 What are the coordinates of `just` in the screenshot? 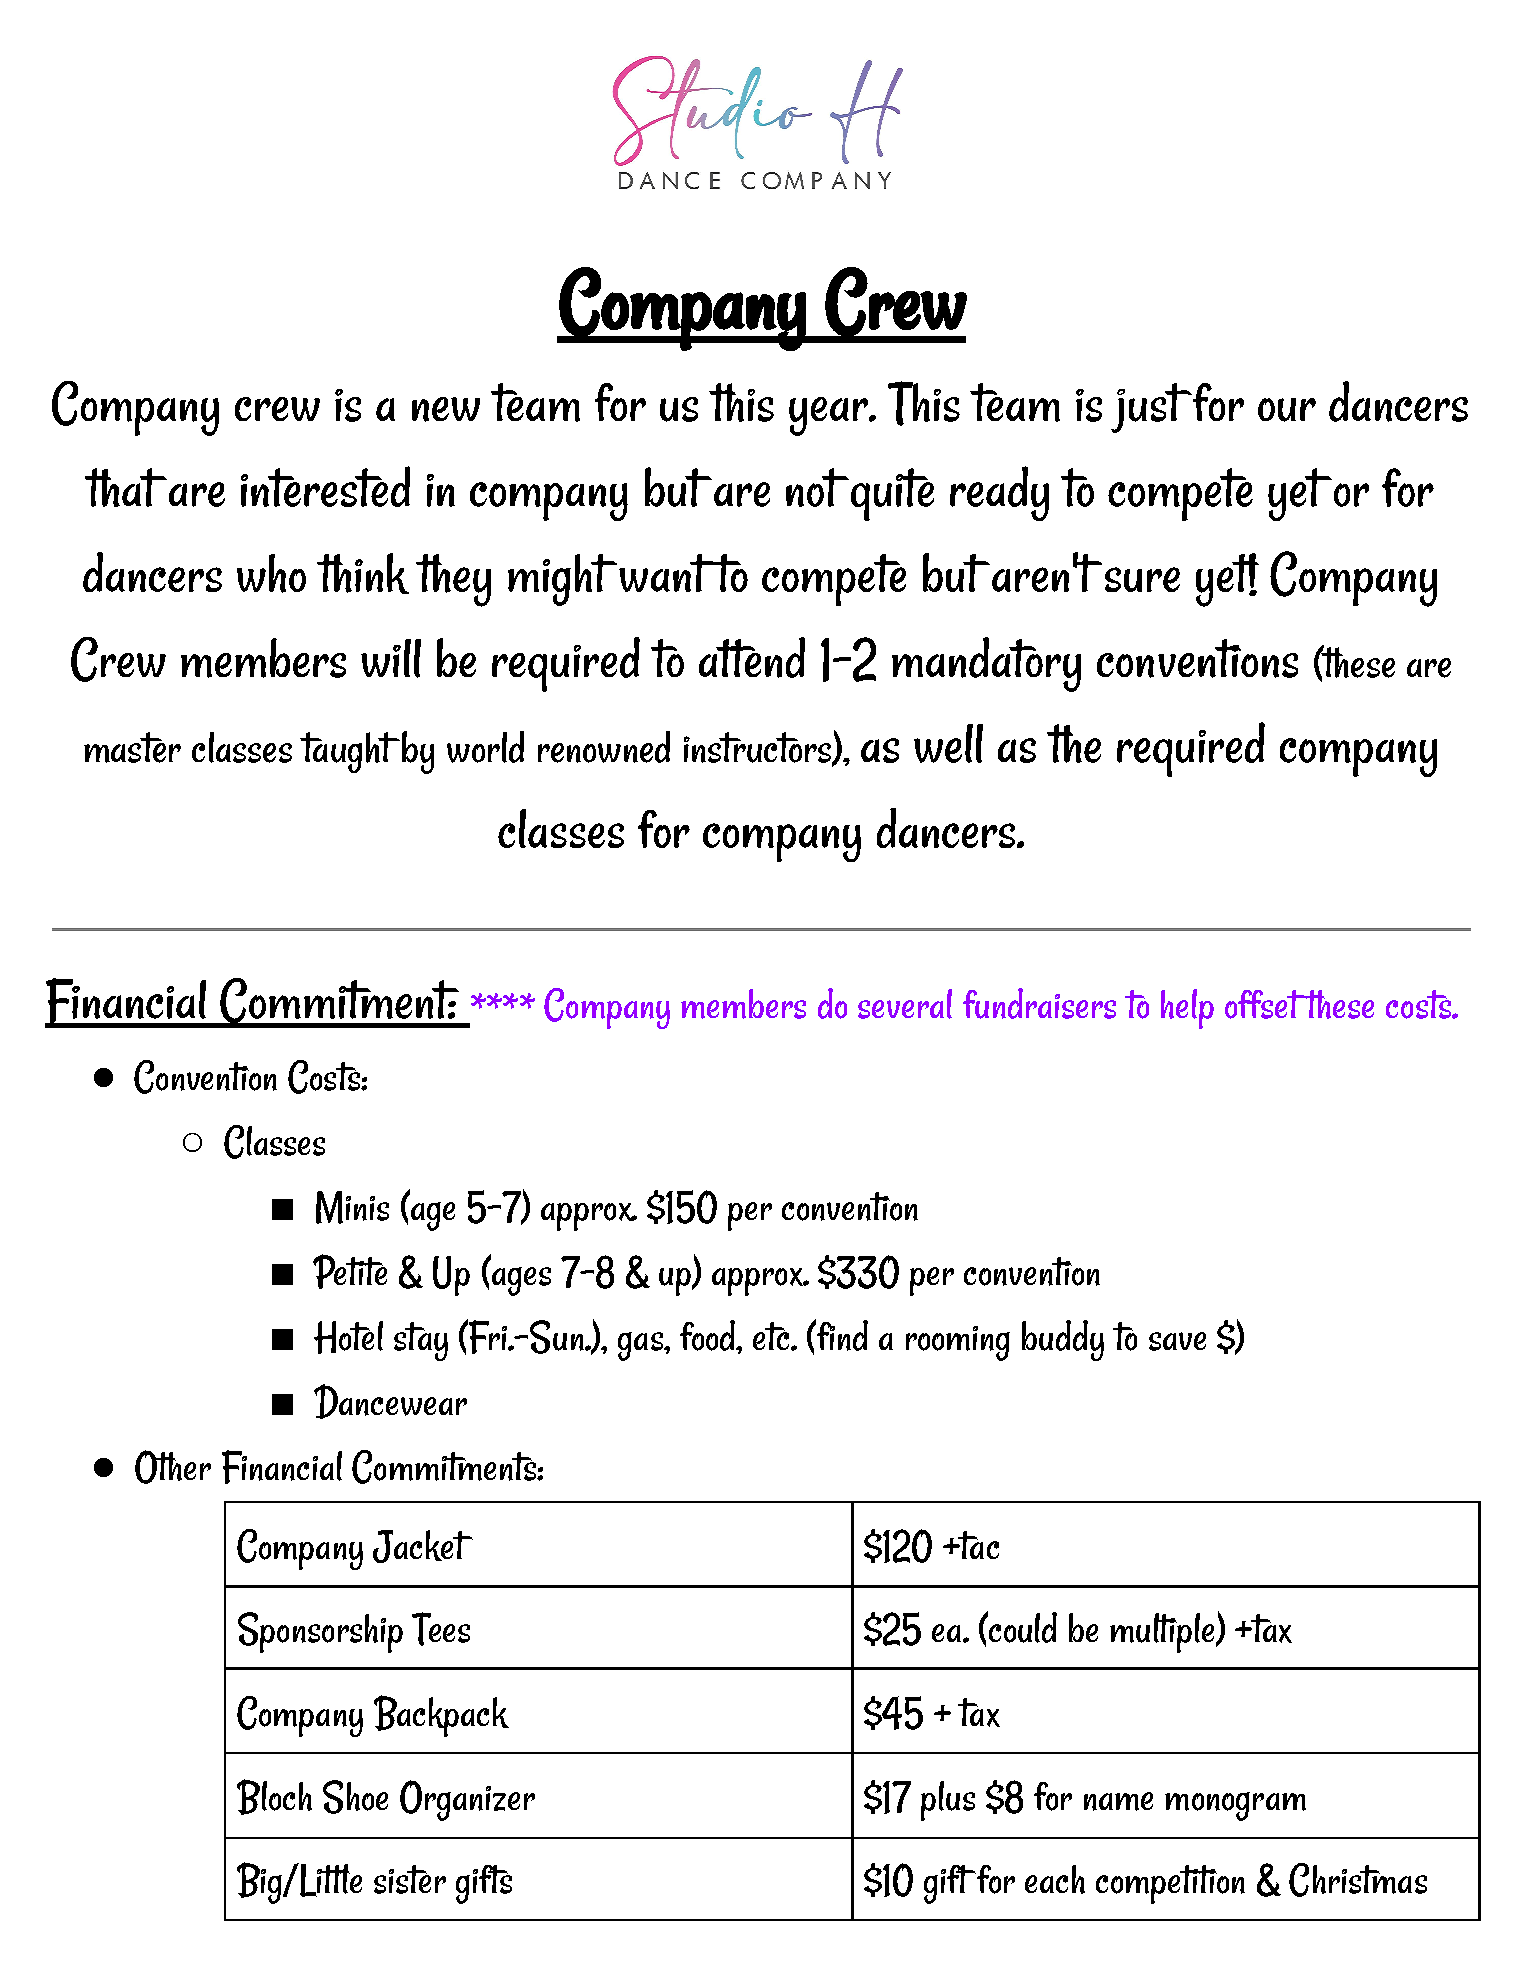 It's located at (1151, 408).
